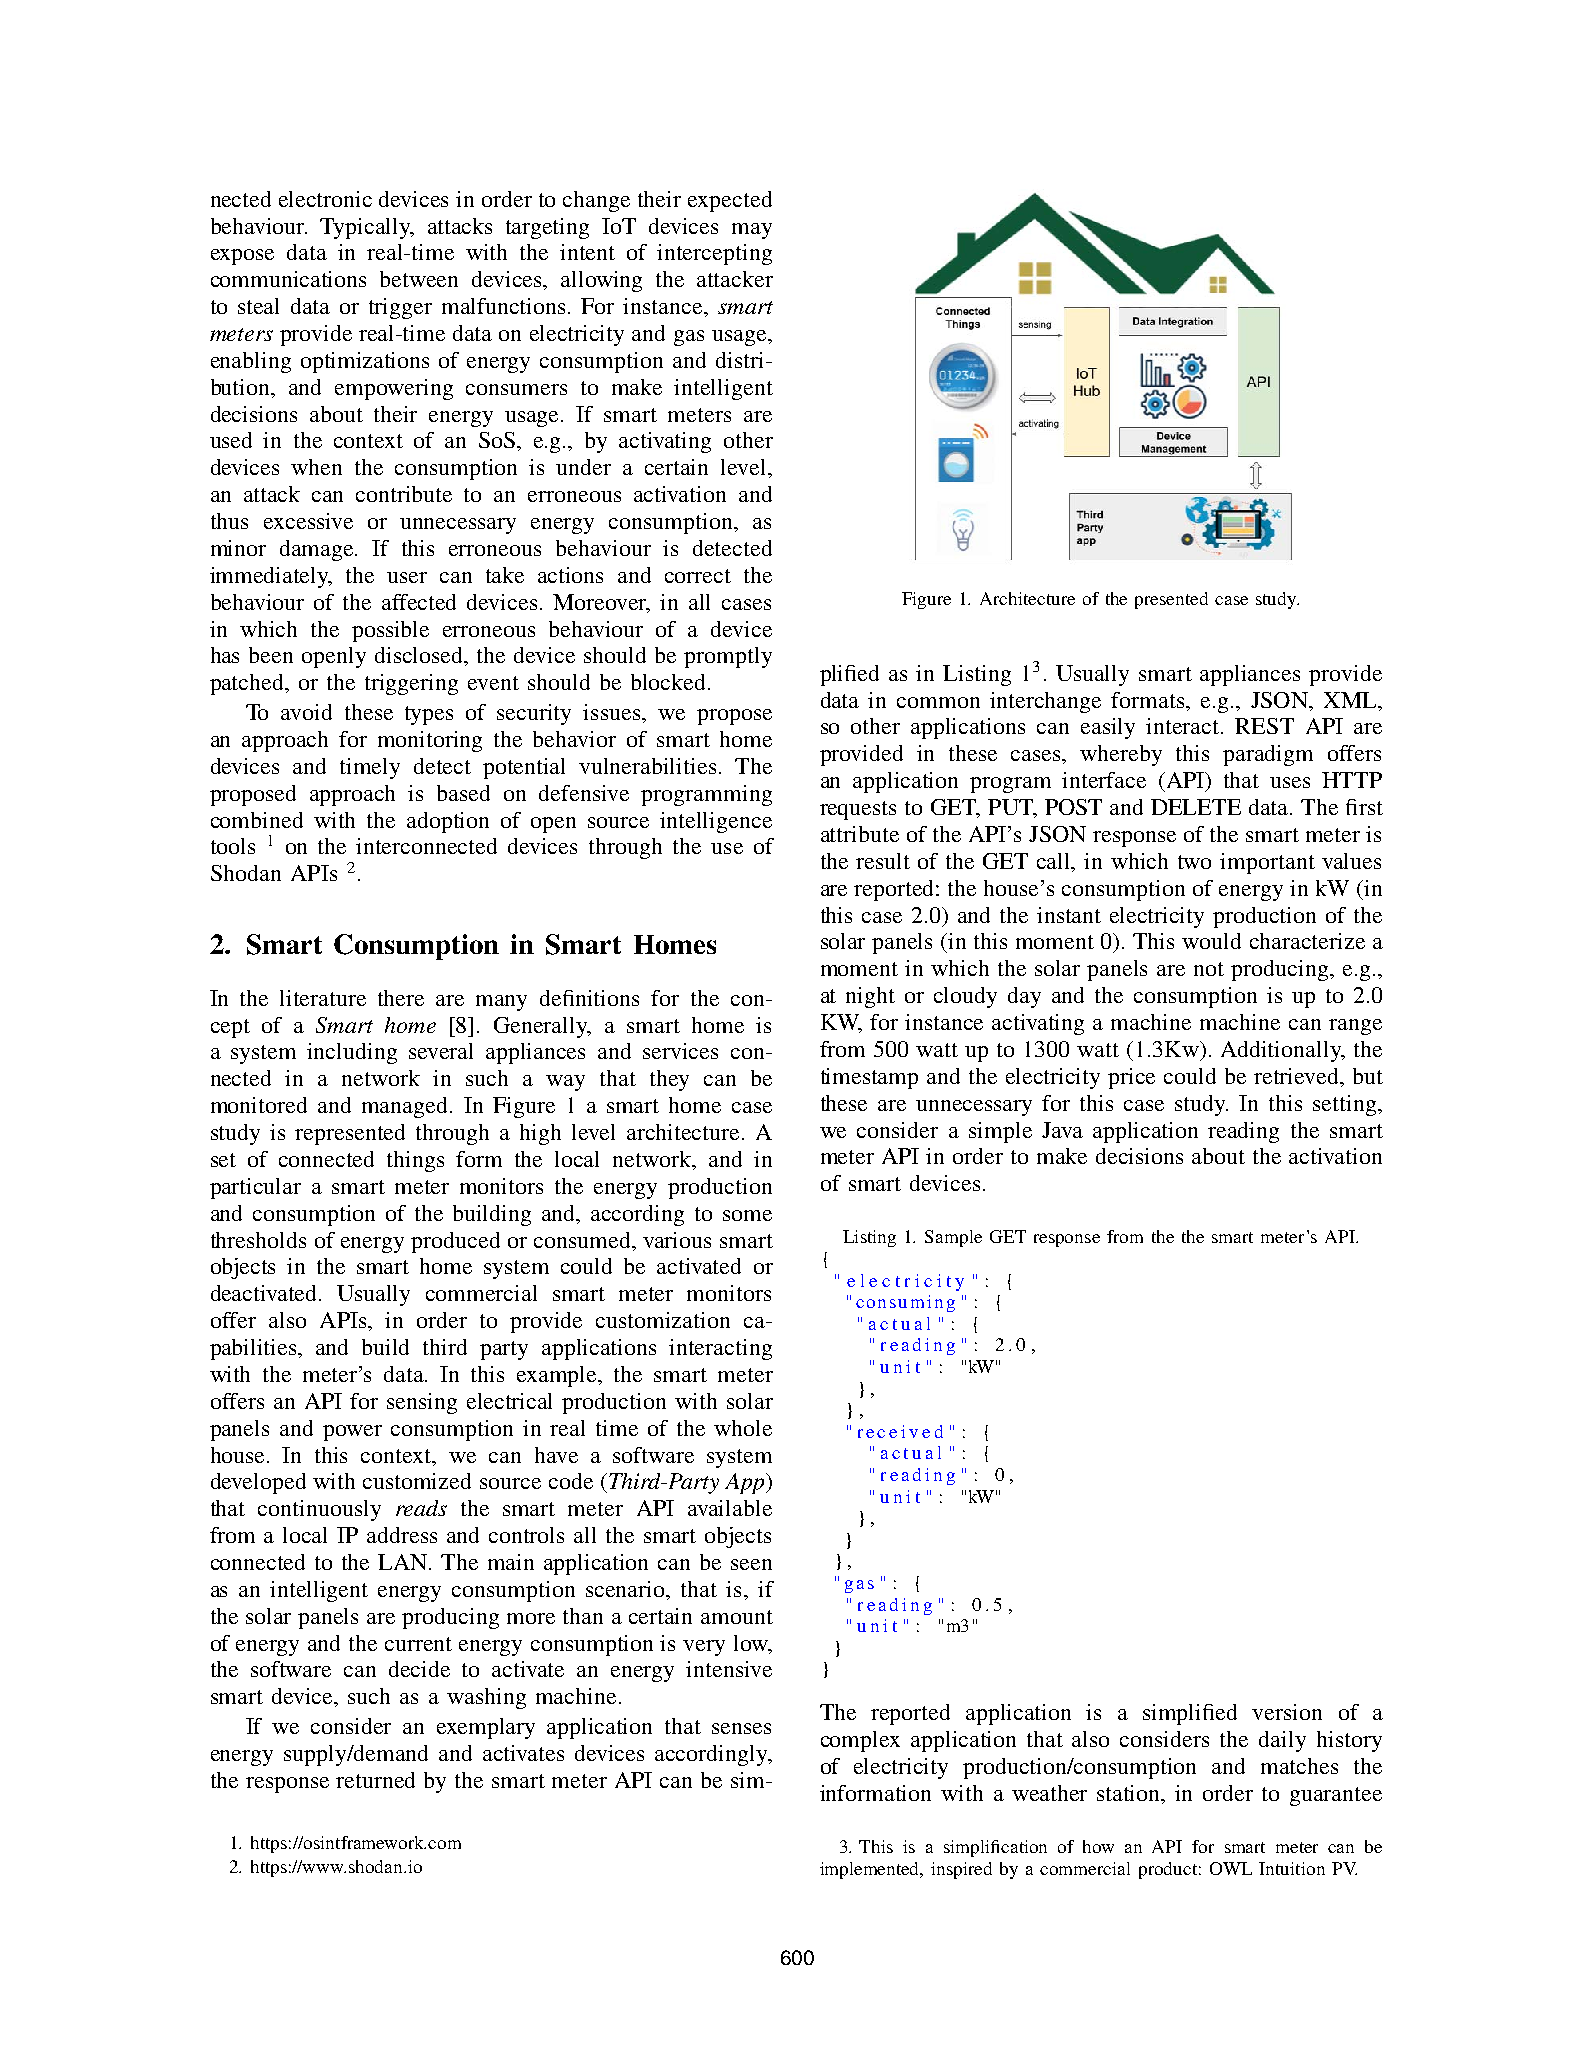 The width and height of the screenshot is (1595, 2064). What do you see at coordinates (858, 810) in the screenshot?
I see `requests` at bounding box center [858, 810].
